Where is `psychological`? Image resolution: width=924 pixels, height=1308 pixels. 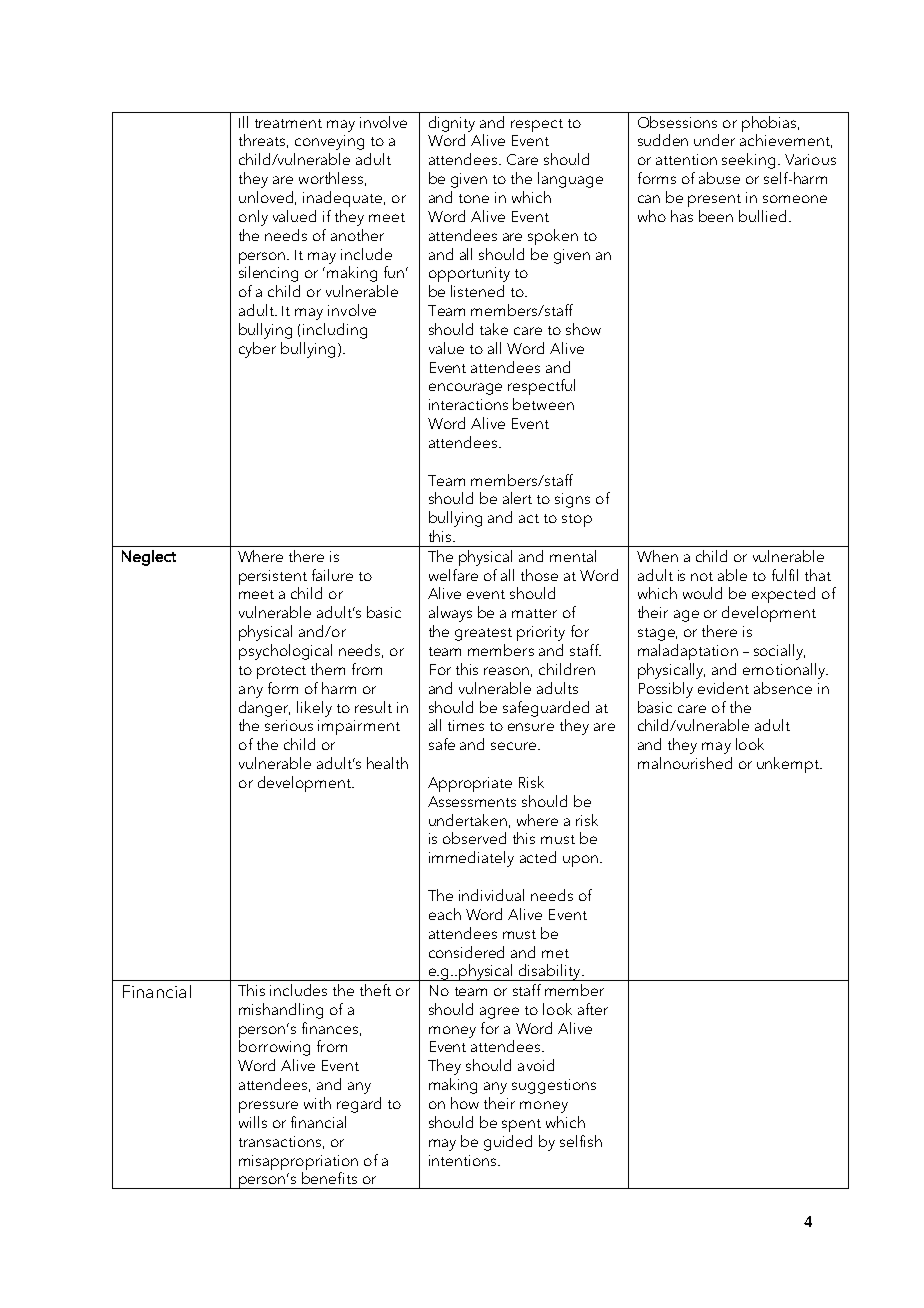 psychological is located at coordinates (285, 652).
